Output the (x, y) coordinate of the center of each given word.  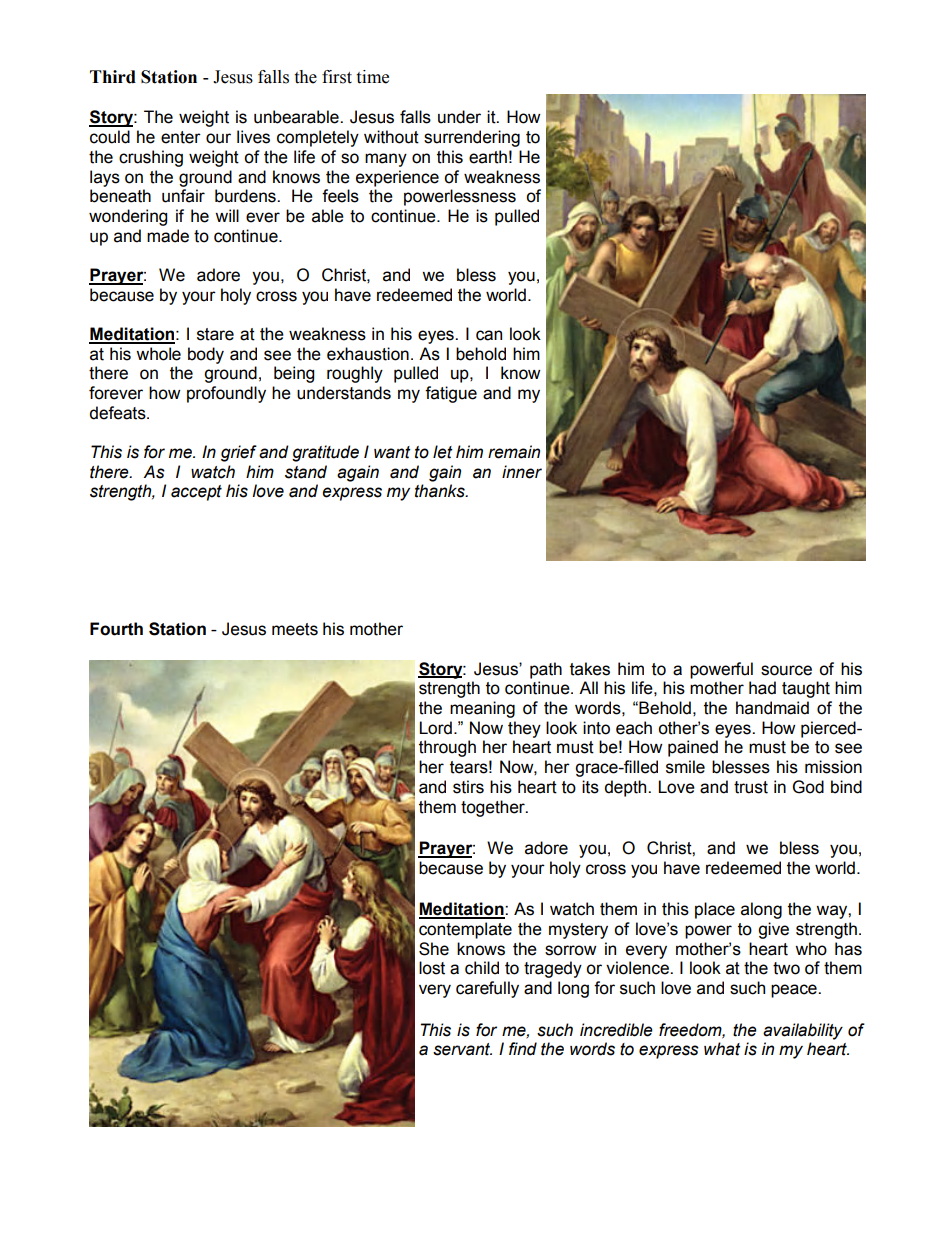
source (786, 670)
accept (196, 493)
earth (488, 157)
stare (215, 334)
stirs (468, 787)
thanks (441, 491)
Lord (435, 728)
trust (751, 787)
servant (462, 1049)
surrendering (472, 138)
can (489, 335)
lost (432, 968)
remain (514, 452)
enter (181, 137)
